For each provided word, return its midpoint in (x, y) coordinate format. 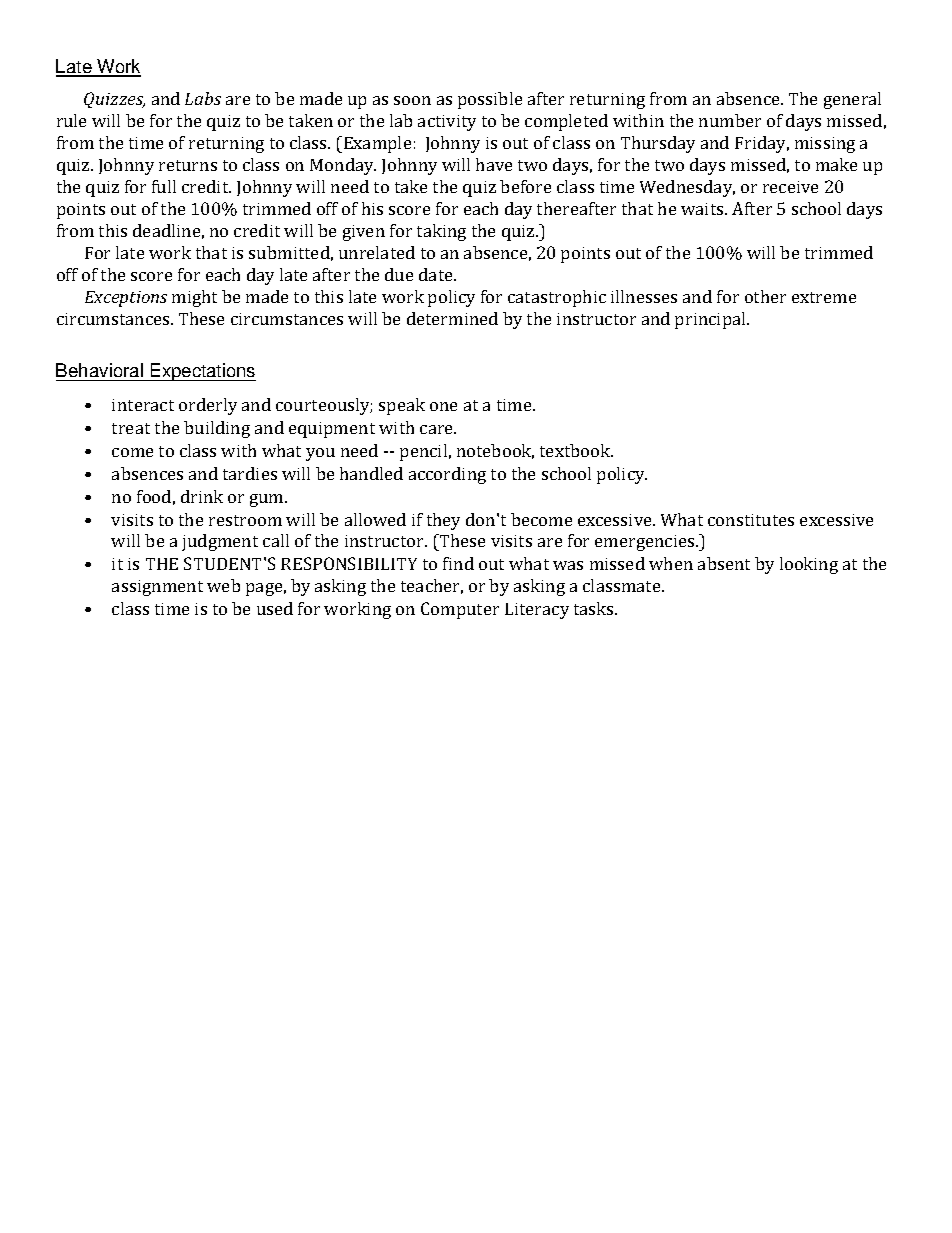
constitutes (751, 520)
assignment (157, 588)
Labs (203, 98)
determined (452, 318)
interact (143, 405)
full (164, 186)
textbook (576, 450)
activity (447, 123)
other (765, 296)
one (443, 406)
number (730, 120)
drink (202, 496)
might (194, 298)
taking (441, 232)
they (443, 521)
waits (703, 209)
